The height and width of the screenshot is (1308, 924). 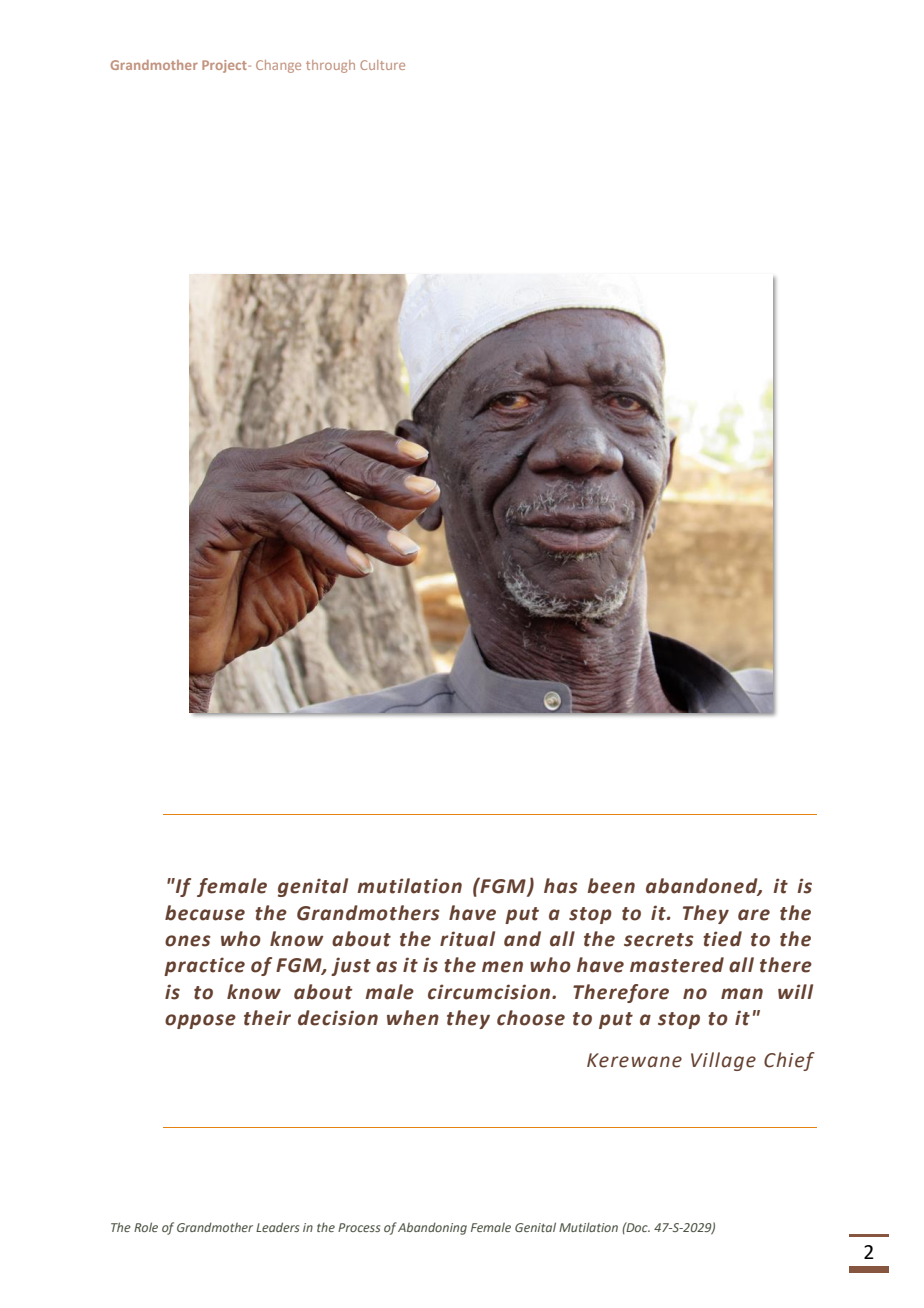 I want to click on has, so click(x=561, y=886).
